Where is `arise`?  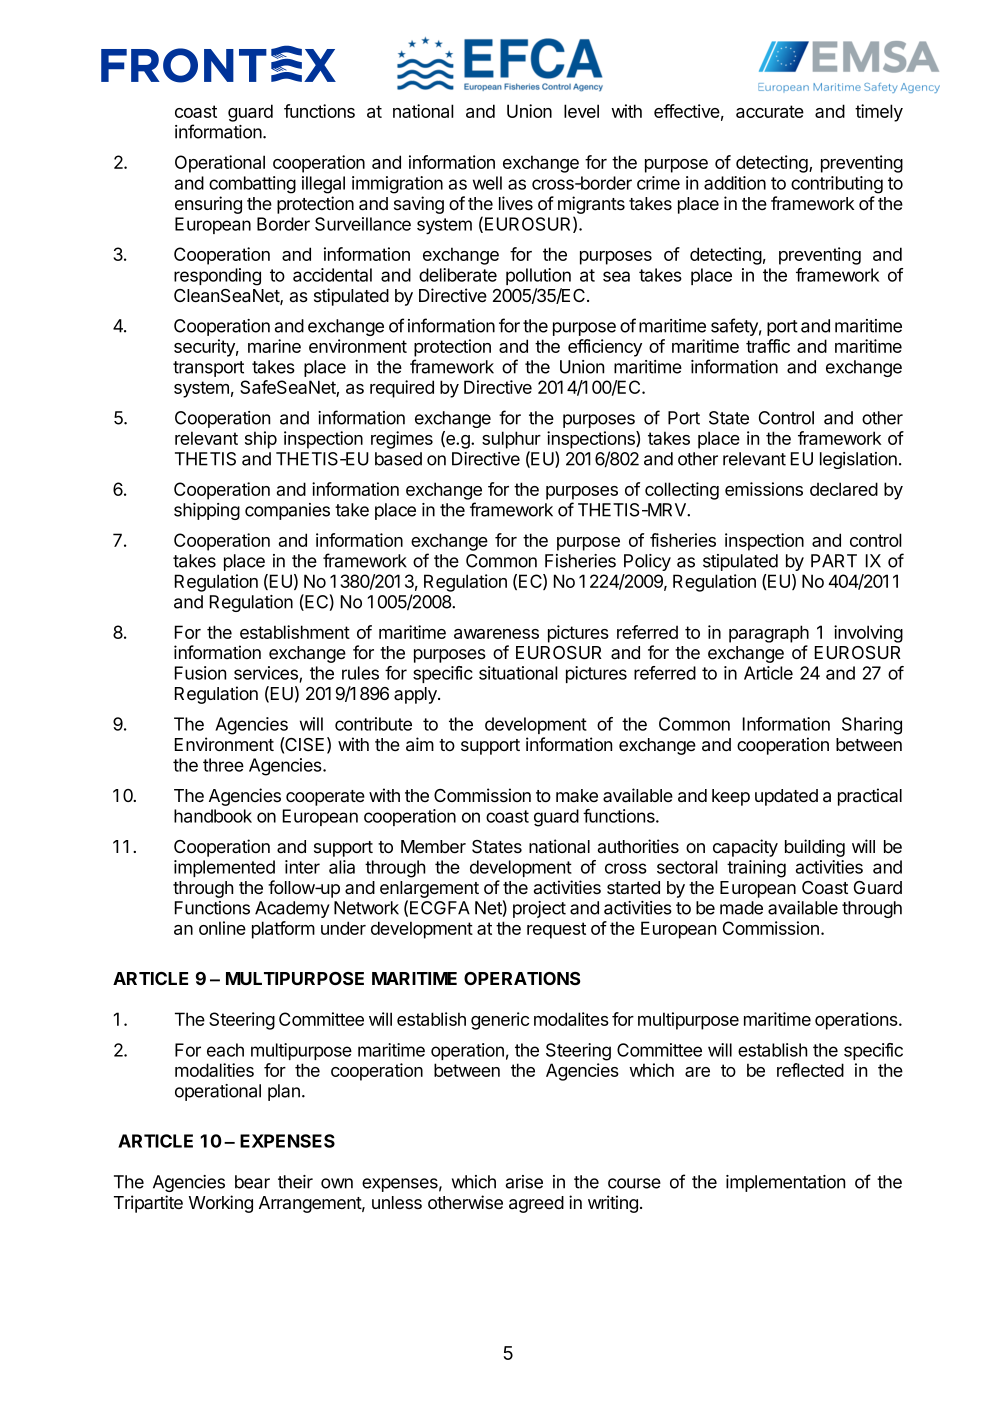
arise is located at coordinates (524, 1182).
